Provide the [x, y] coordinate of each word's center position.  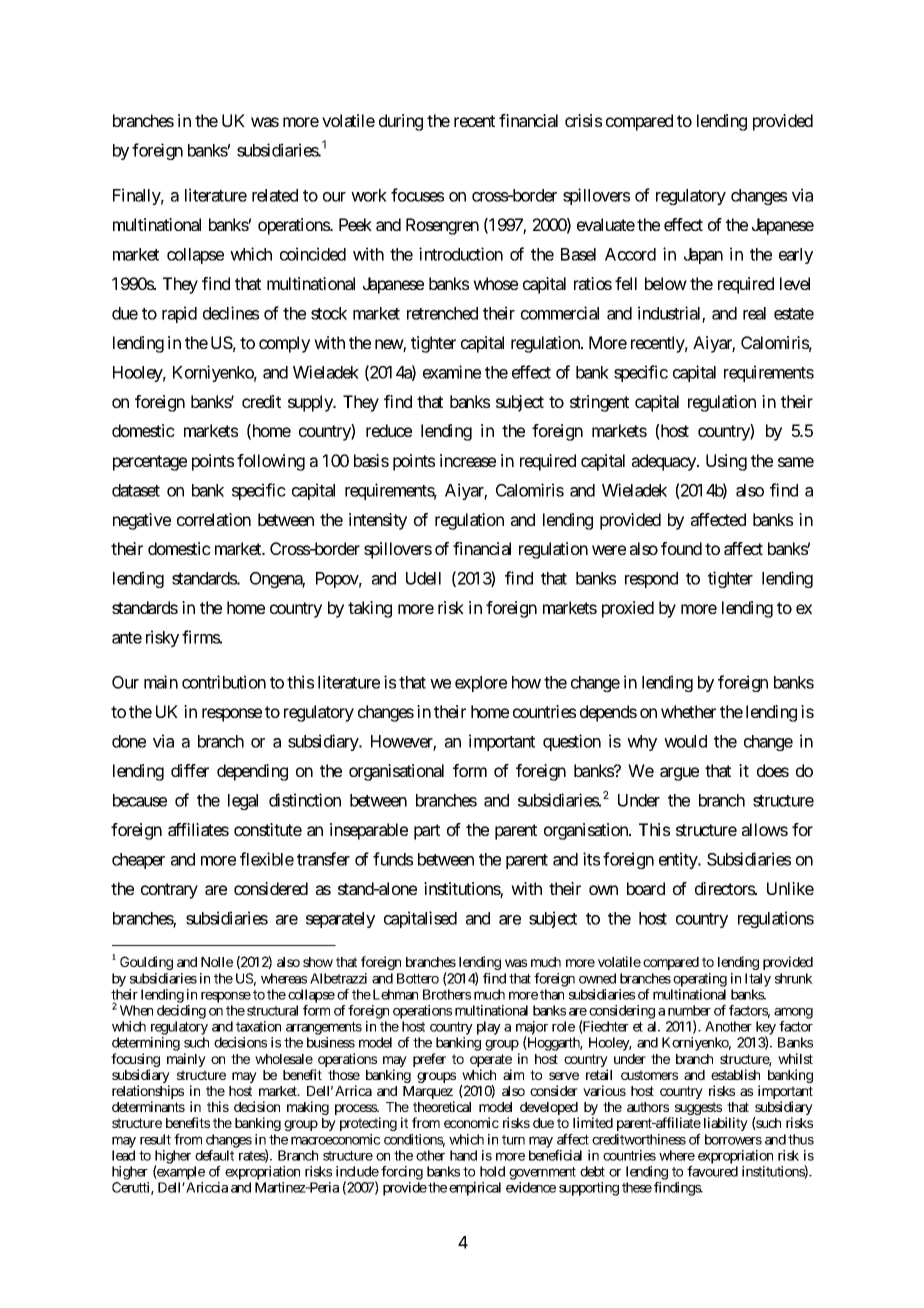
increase [468, 460]
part [427, 832]
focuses [417, 195]
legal [243, 802]
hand [463, 1155]
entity [679, 860]
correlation [214, 519]
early [796, 256]
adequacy [665, 462]
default [214, 1155]
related [275, 195]
